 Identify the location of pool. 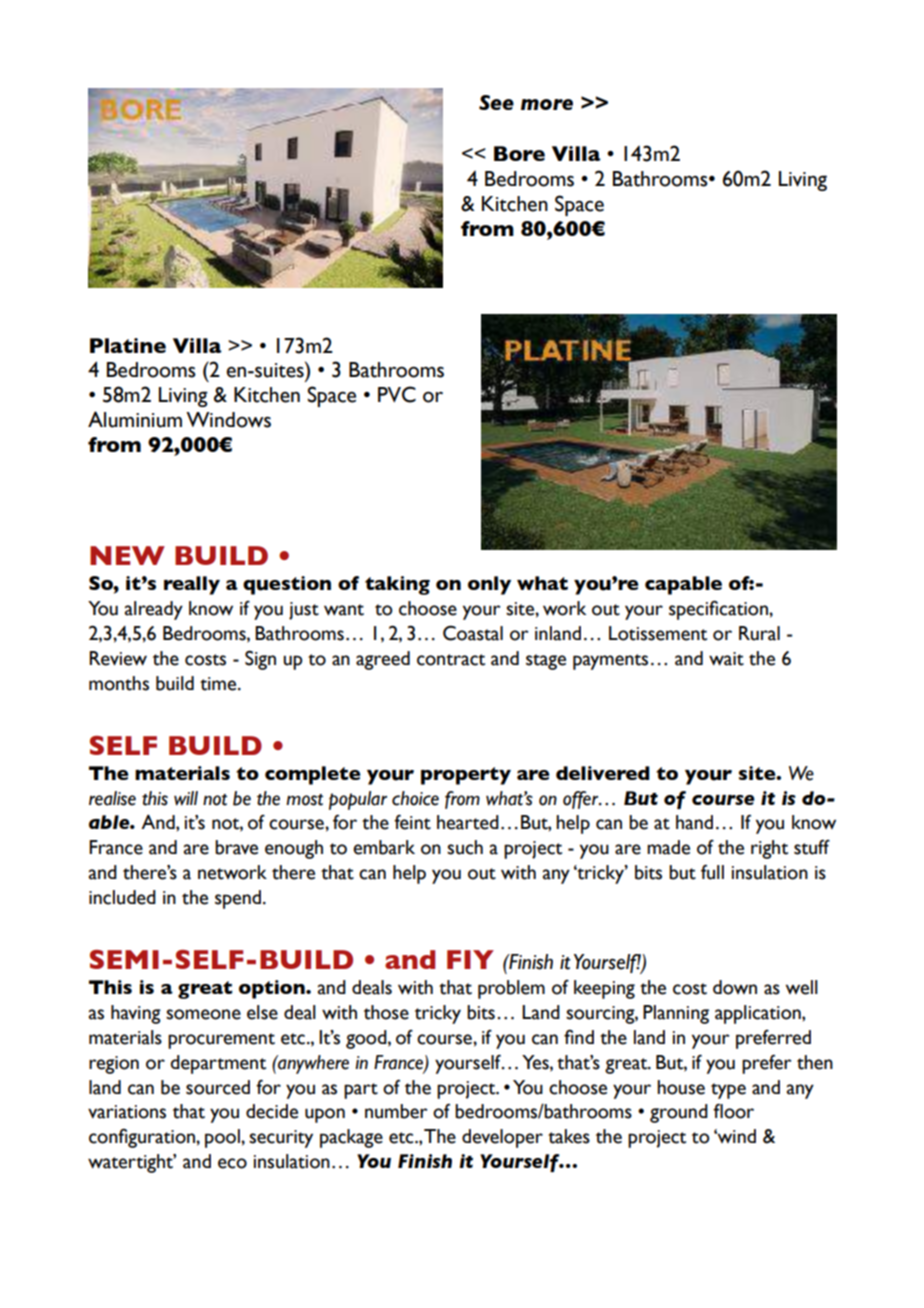
(223, 1138).
